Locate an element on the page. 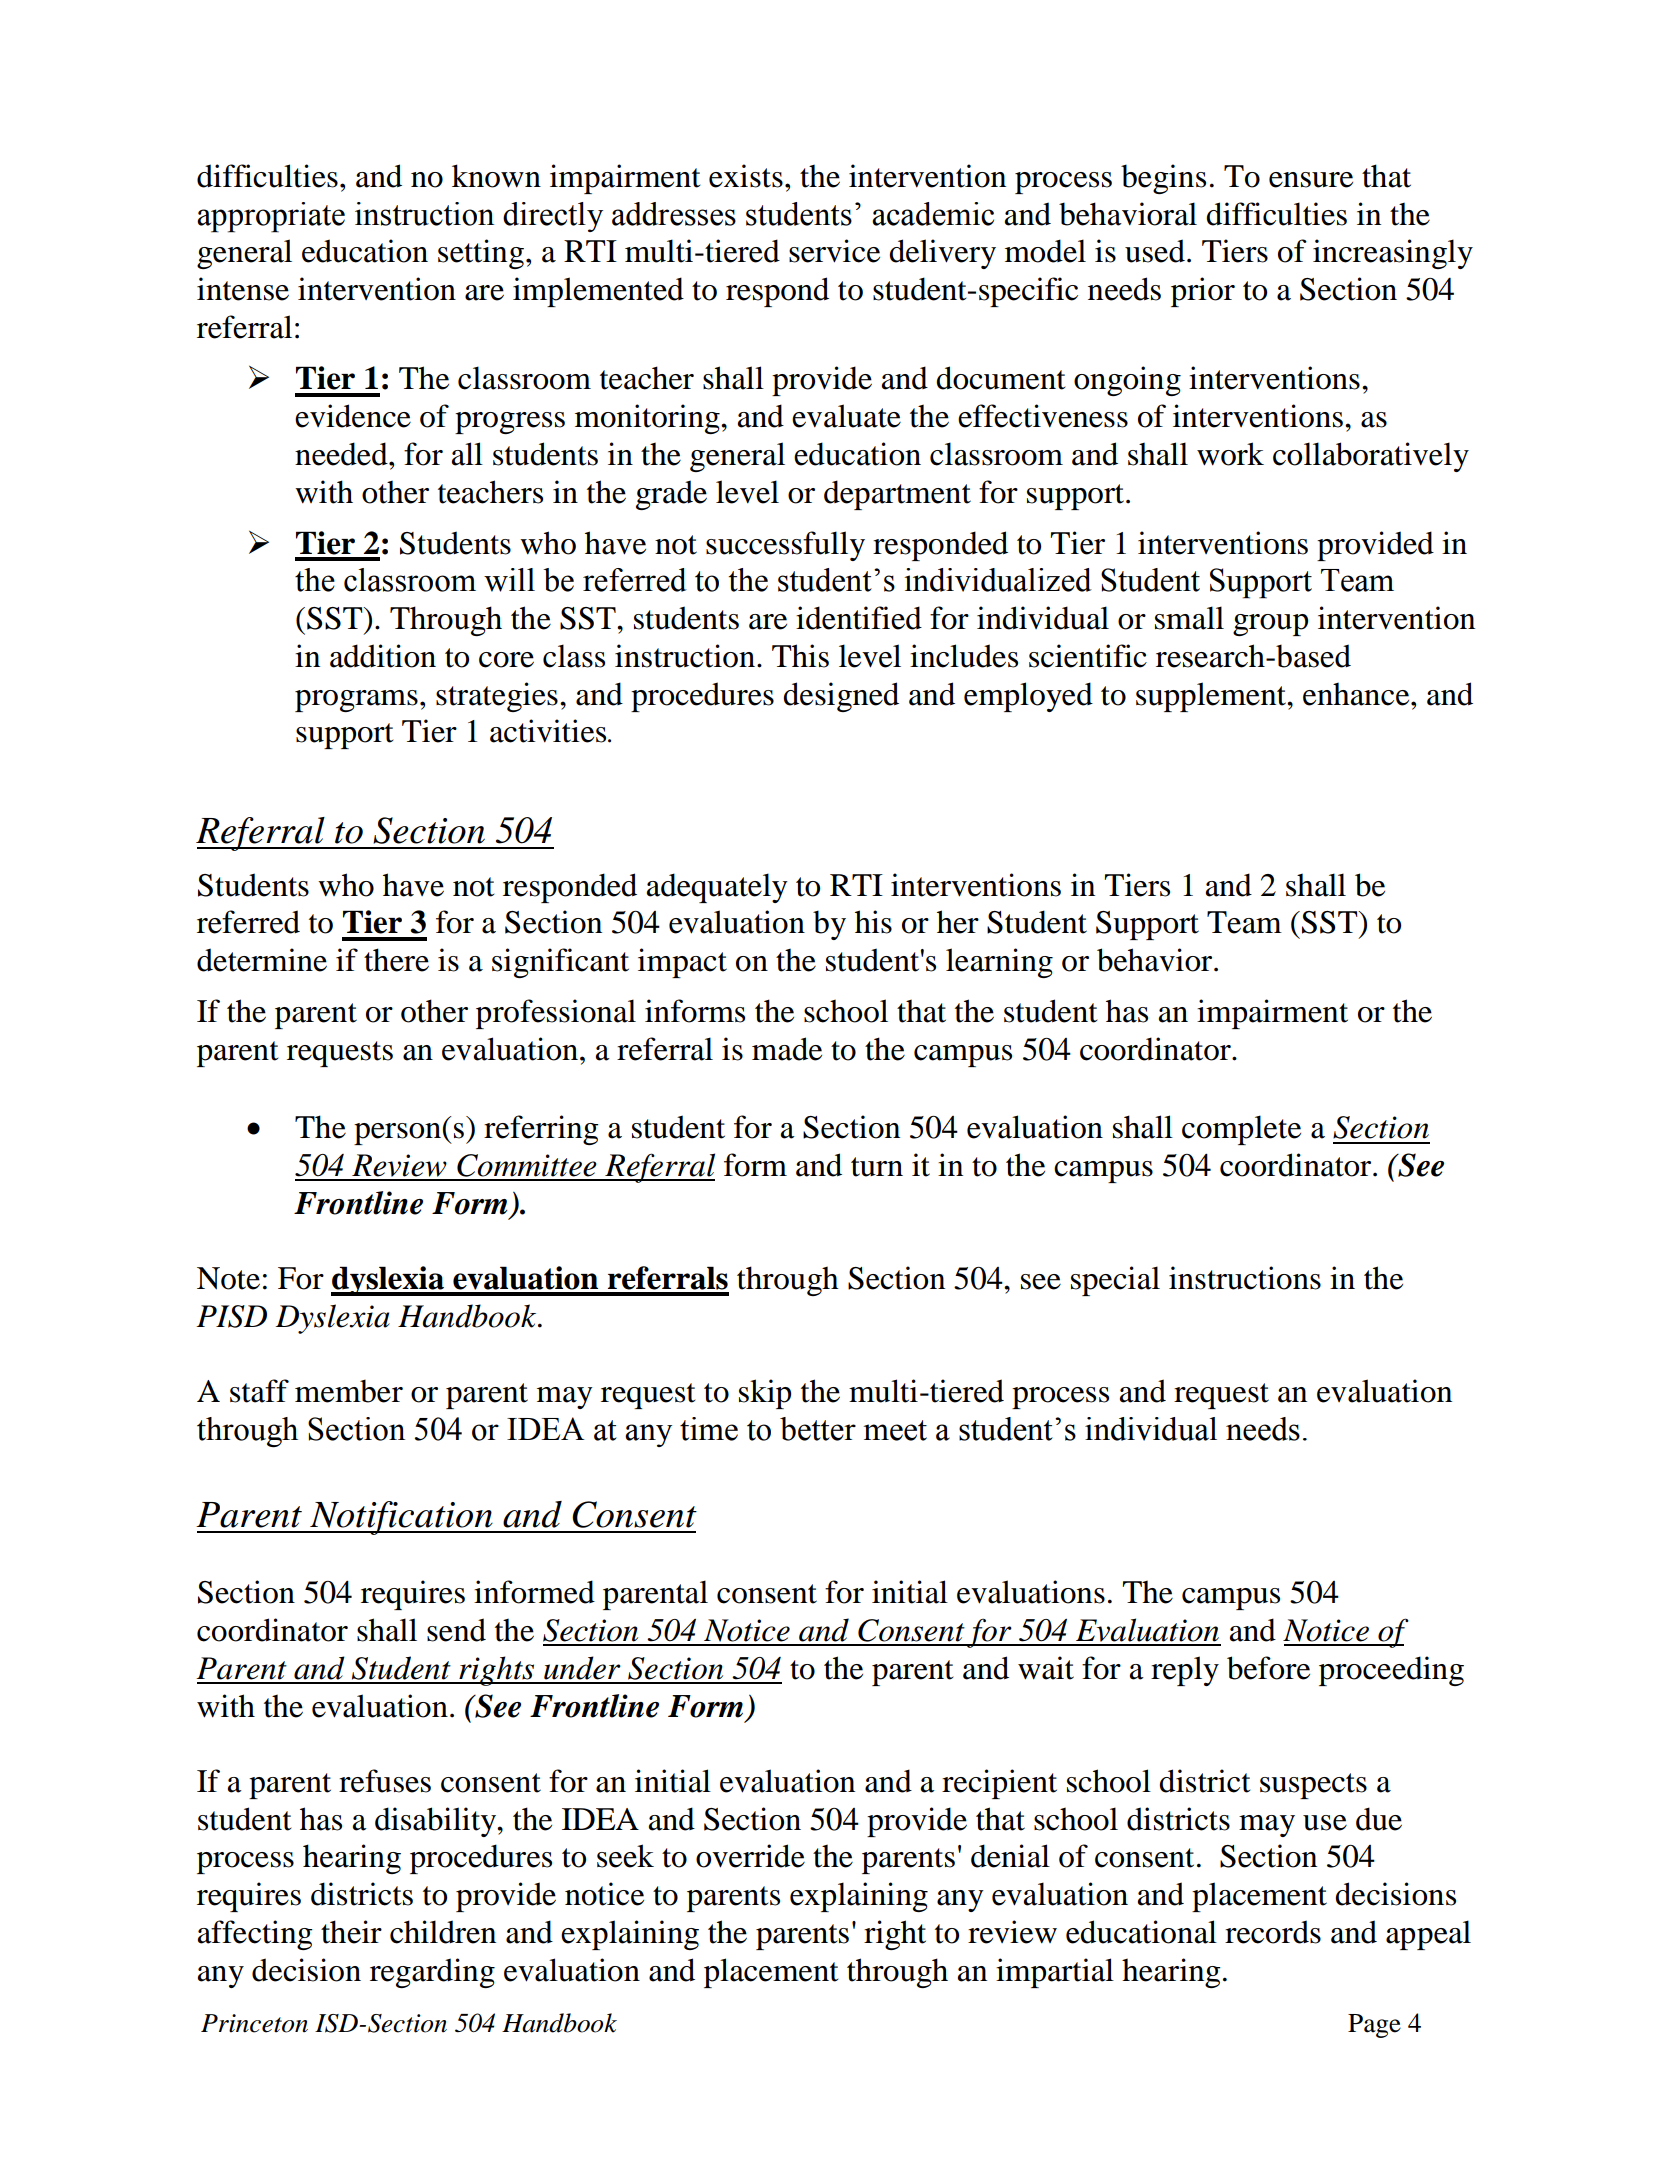 The height and width of the page is (2165, 1673). appropriate is located at coordinates (271, 217).
